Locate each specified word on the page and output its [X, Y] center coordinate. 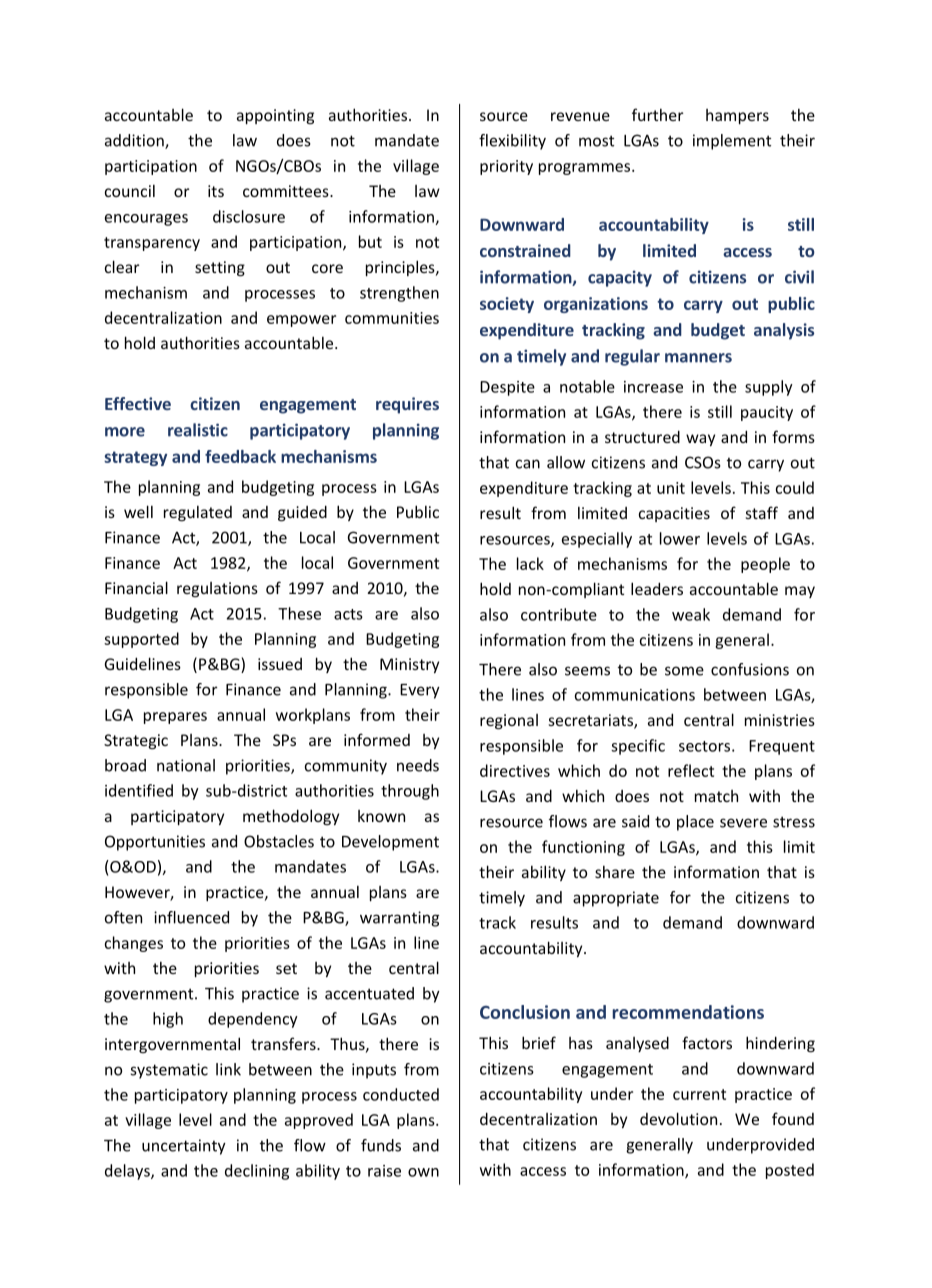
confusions [750, 669]
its [216, 191]
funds [381, 1145]
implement [732, 142]
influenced [191, 917]
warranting [399, 919]
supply [769, 388]
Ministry [409, 665]
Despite [507, 388]
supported [141, 640]
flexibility [512, 142]
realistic [198, 430]
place [695, 823]
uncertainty [184, 1147]
